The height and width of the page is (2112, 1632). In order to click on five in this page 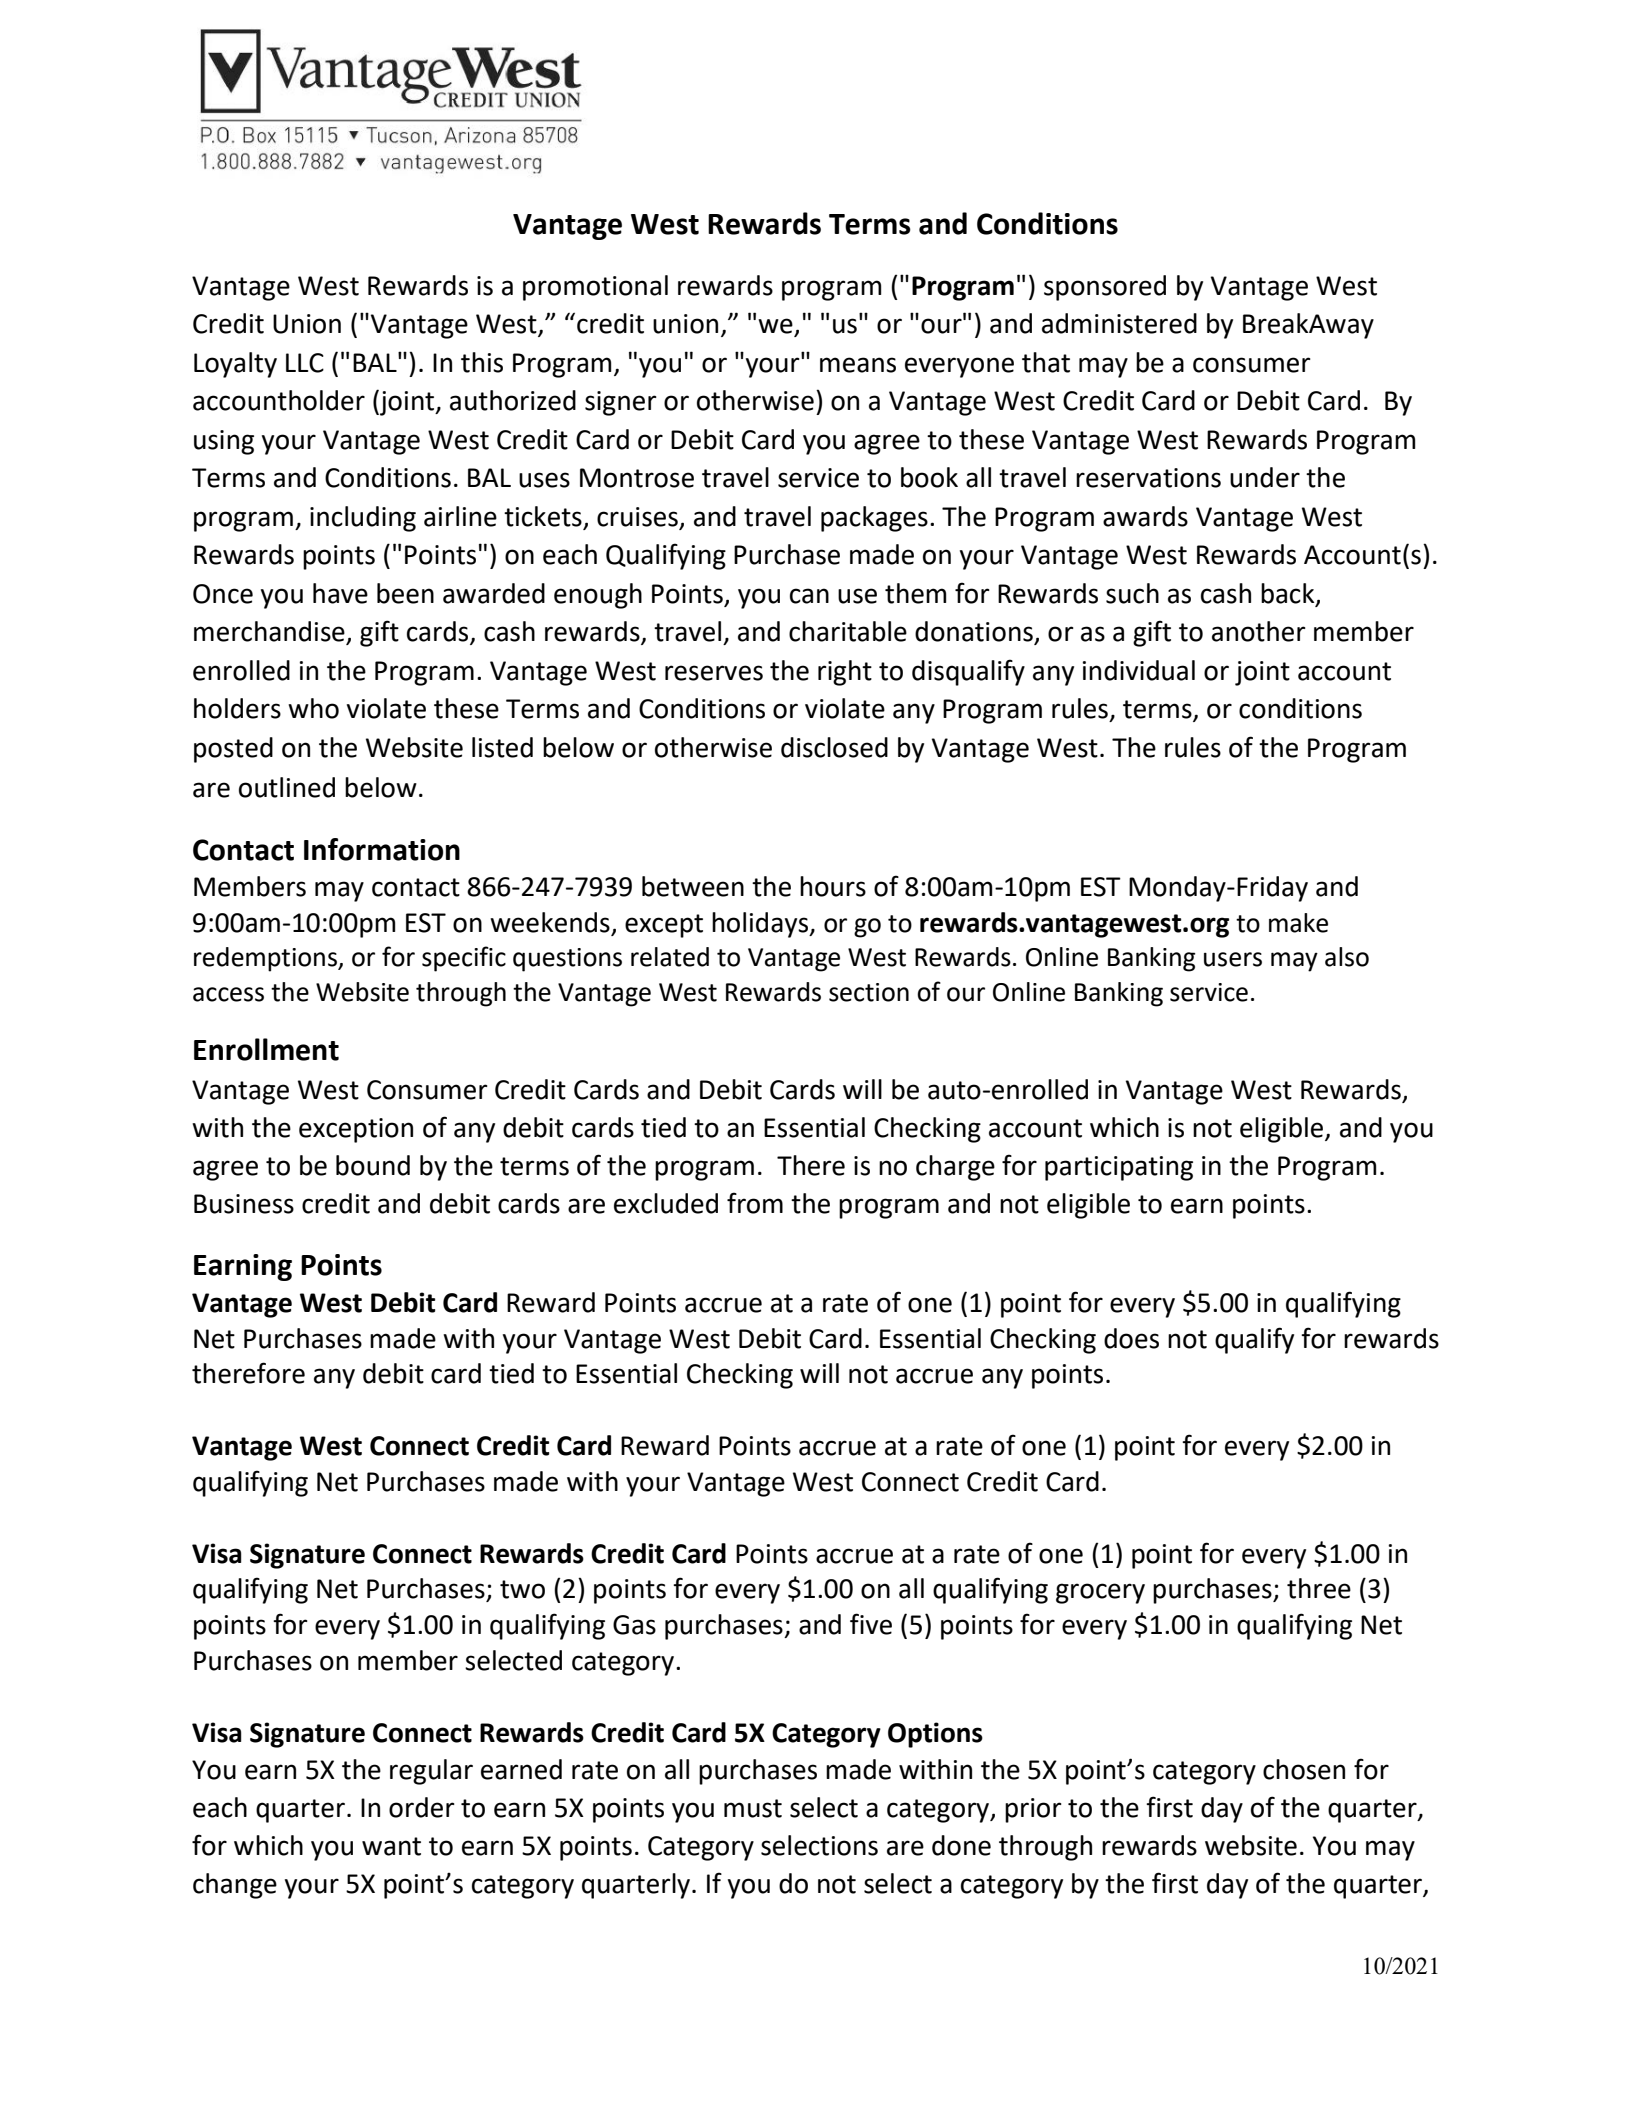, I will do `click(871, 1624)`.
